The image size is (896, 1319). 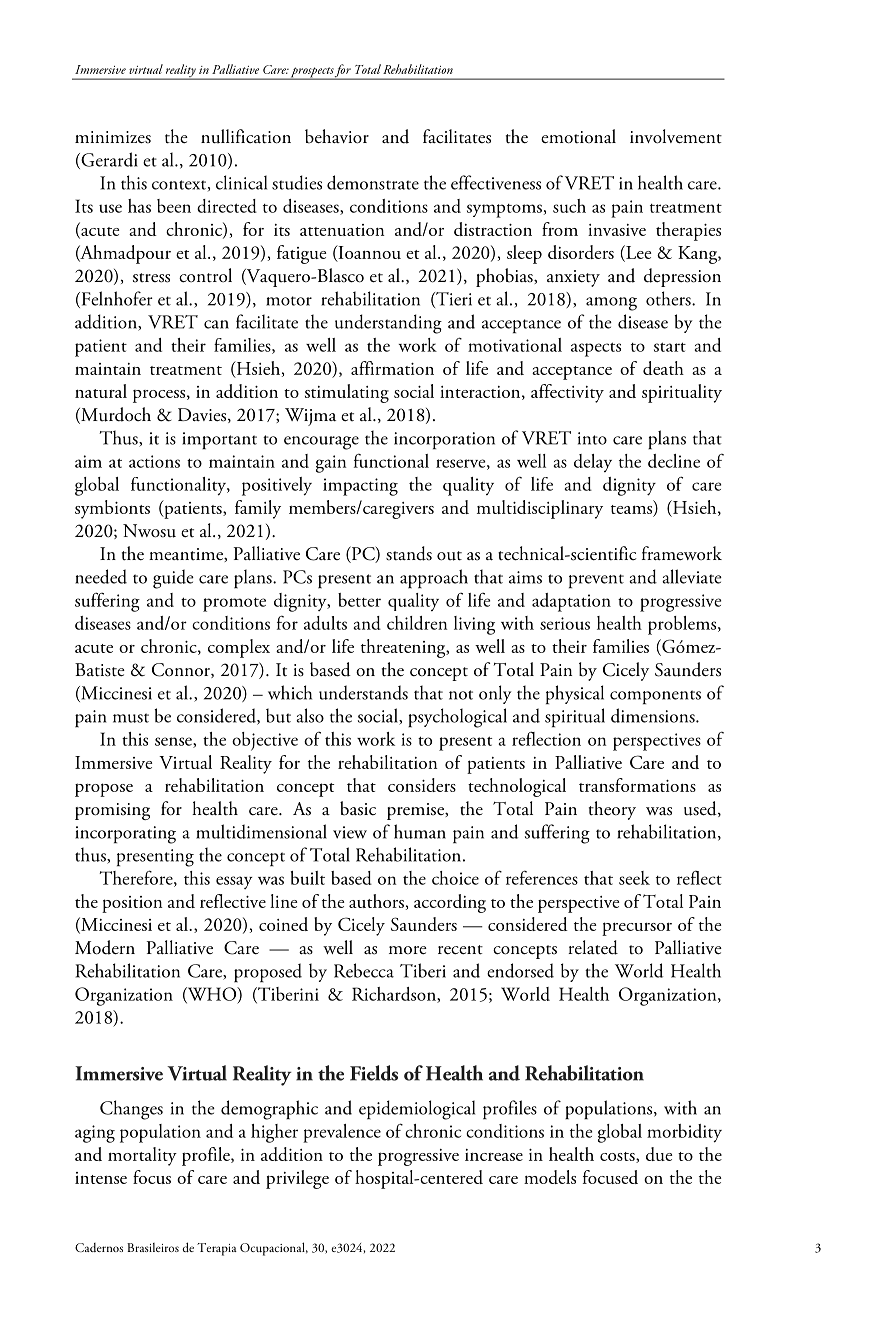 What do you see at coordinates (342, 1133) in the image?
I see `prevalence` at bounding box center [342, 1133].
